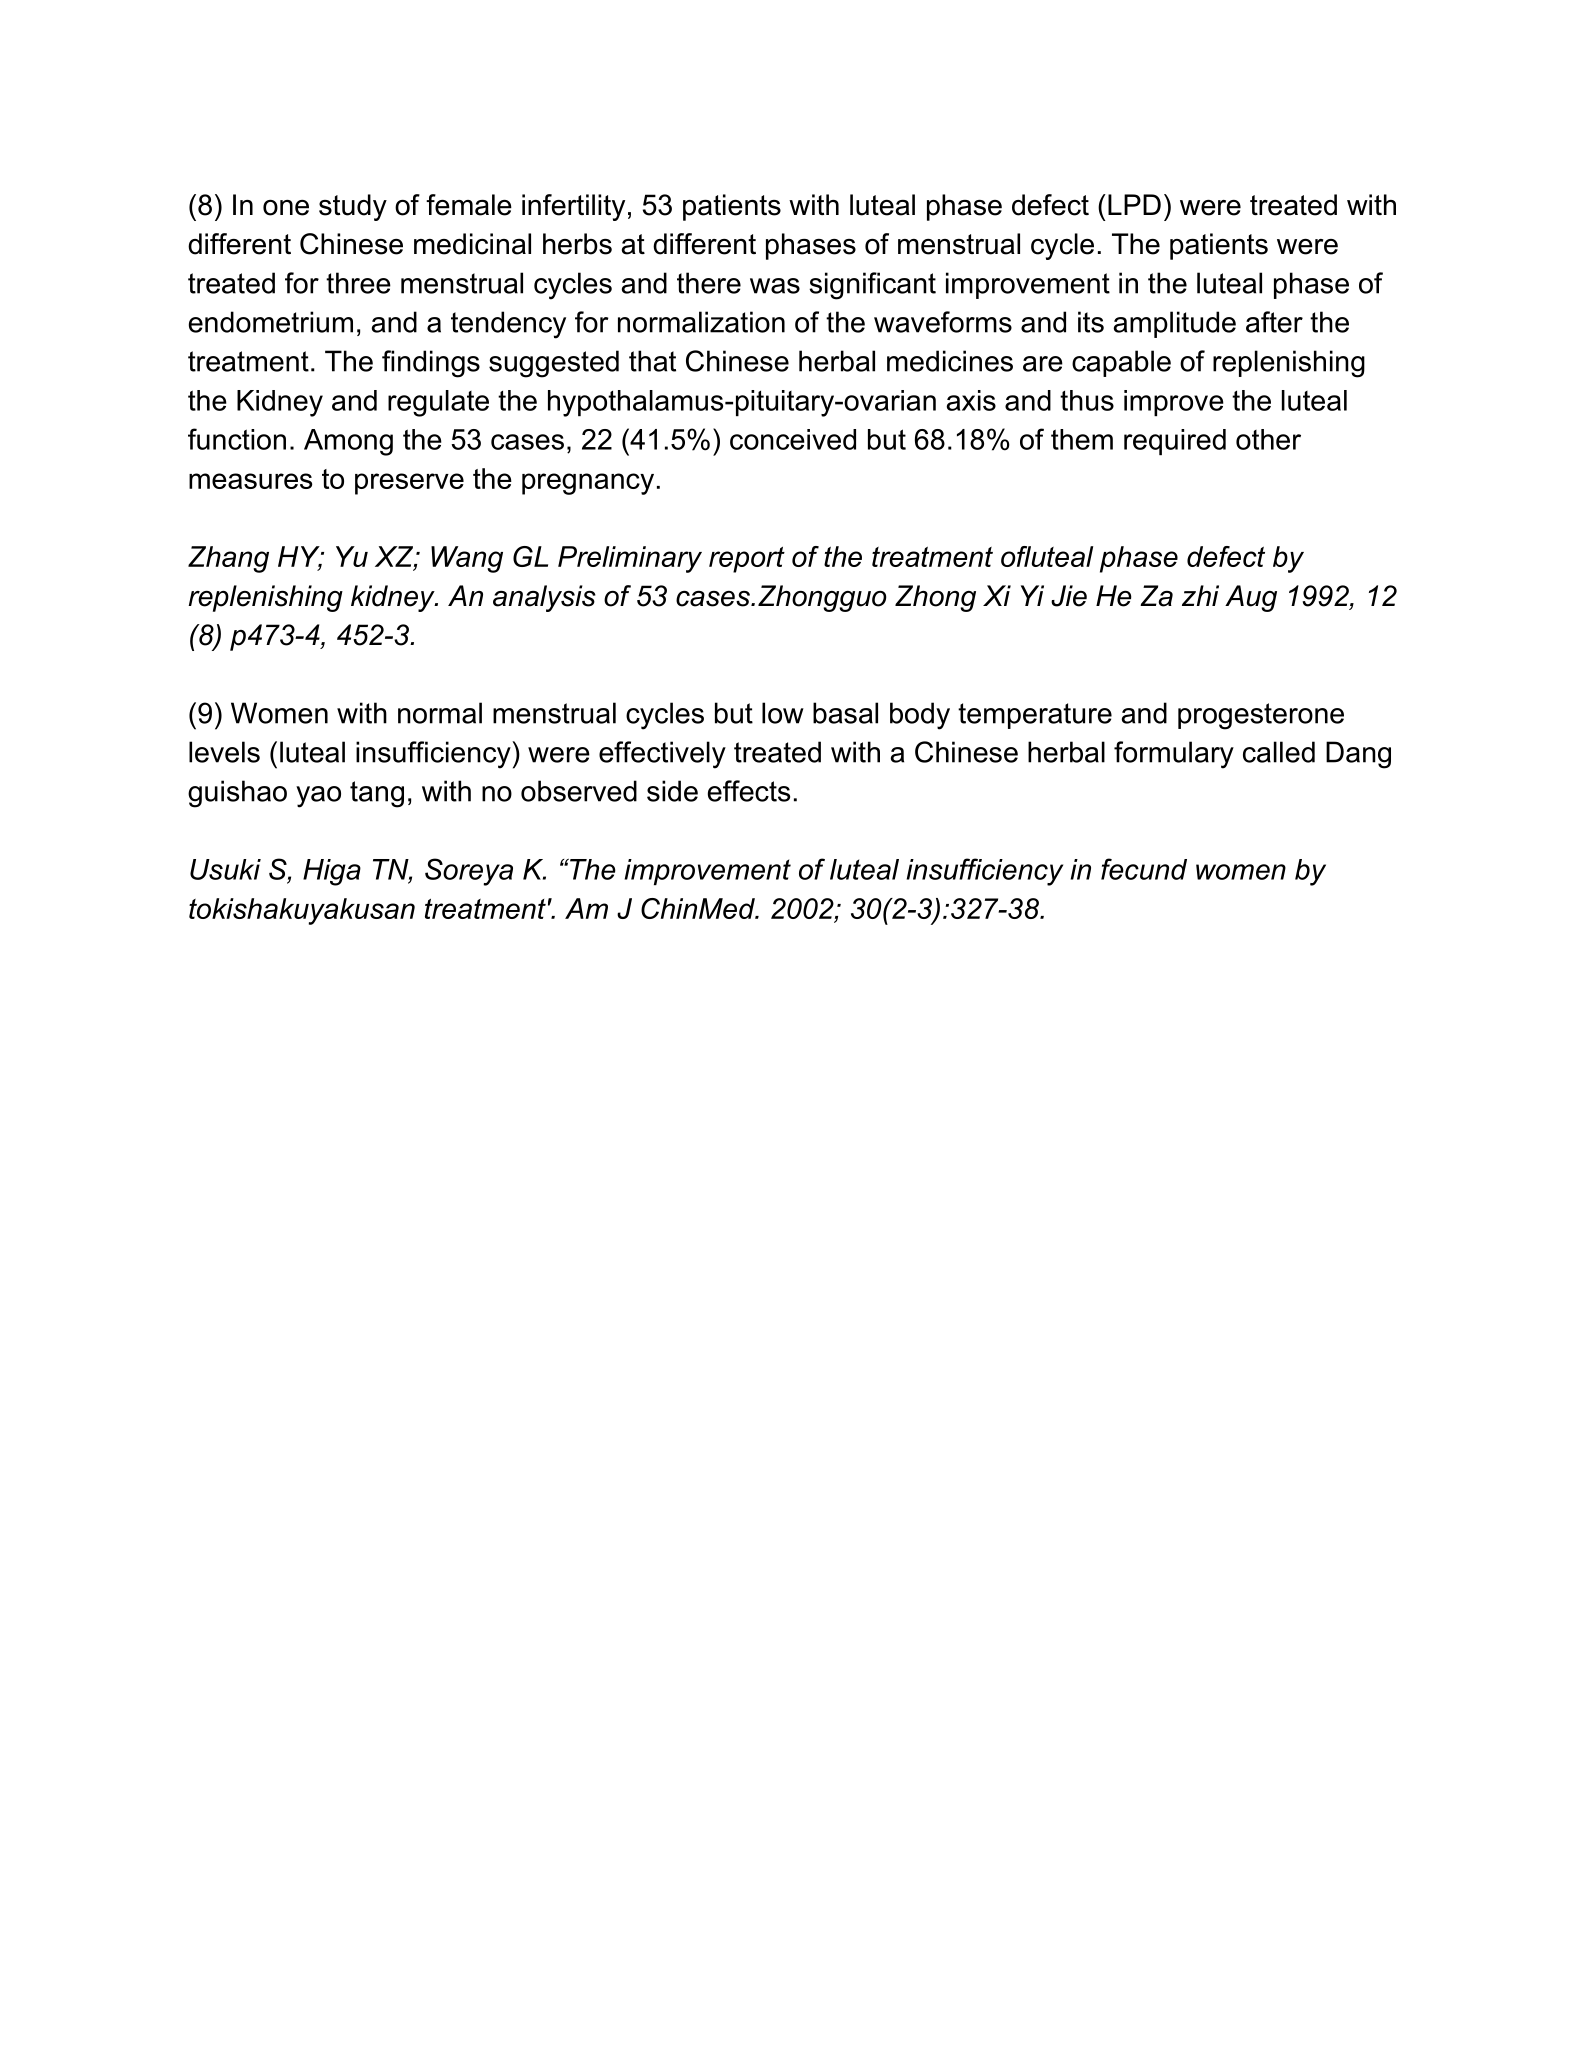 This page has width=1595, height=2064. Describe the element at coordinates (588, 484) in the page. I see `pregnancy` at that location.
